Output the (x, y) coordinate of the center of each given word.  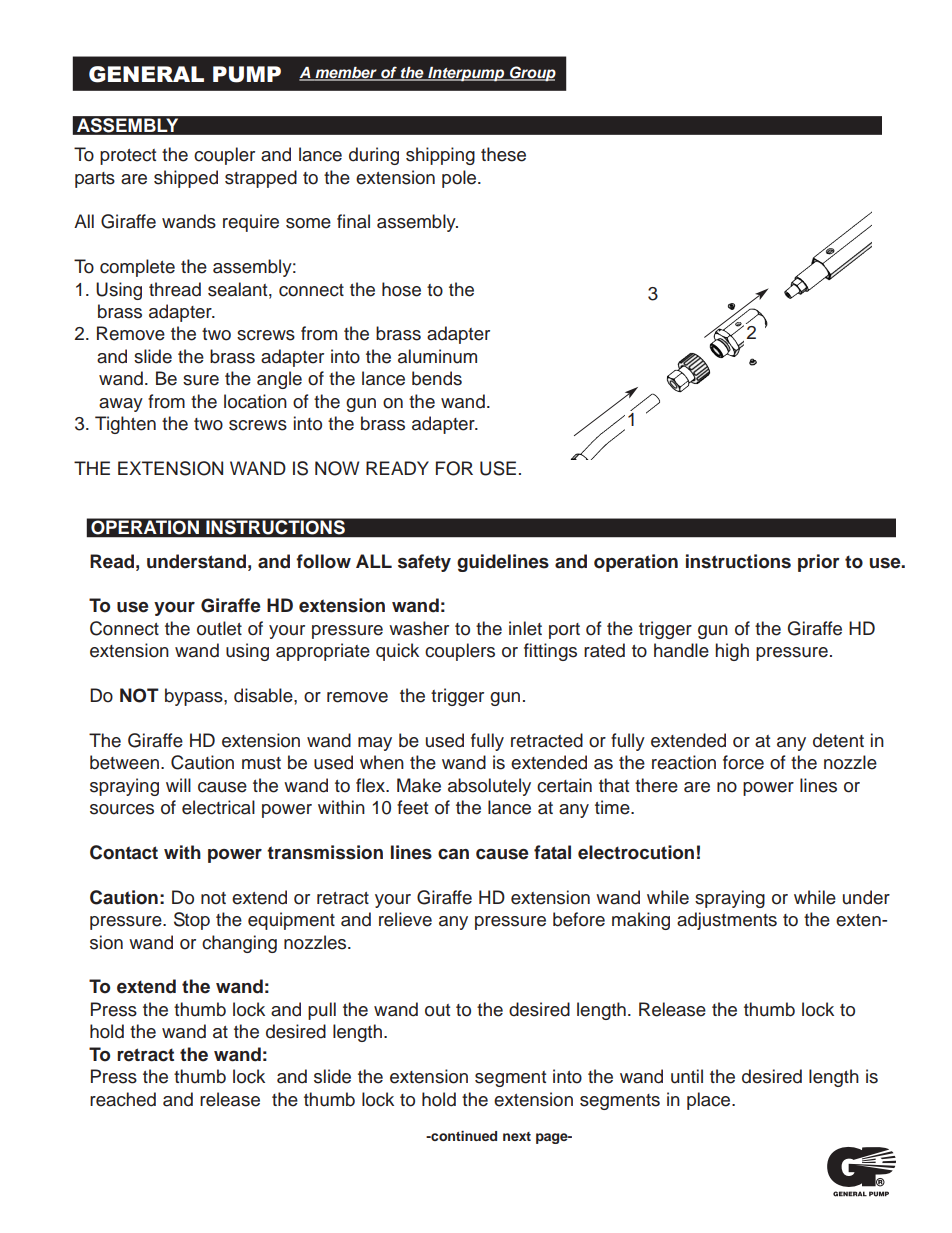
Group (532, 74)
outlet (219, 628)
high (732, 652)
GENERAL (146, 74)
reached (123, 1099)
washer (419, 628)
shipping (440, 156)
